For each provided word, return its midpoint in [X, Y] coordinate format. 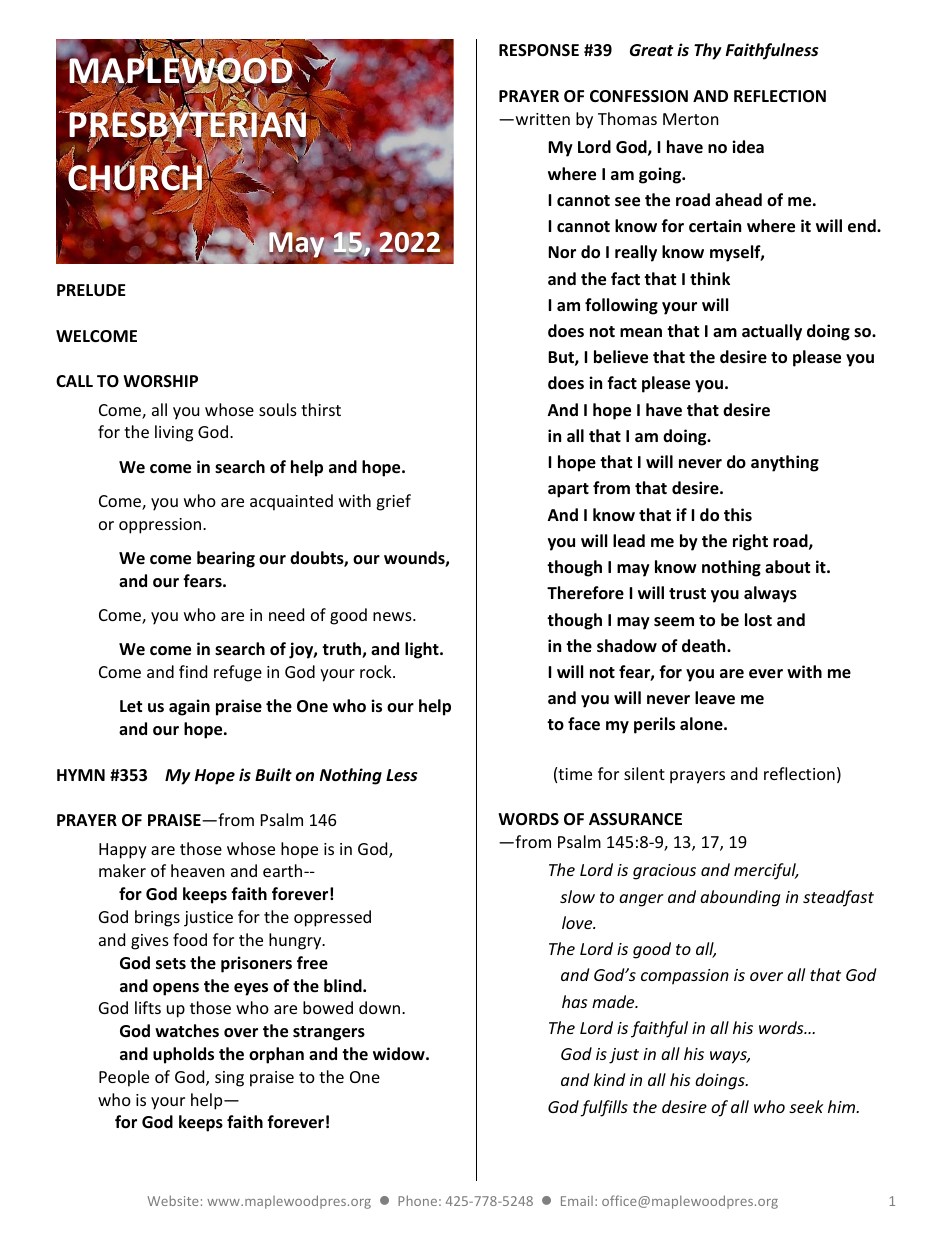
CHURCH [136, 178]
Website [173, 1200]
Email [577, 1201]
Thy [708, 51]
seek [806, 1106]
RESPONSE [539, 50]
